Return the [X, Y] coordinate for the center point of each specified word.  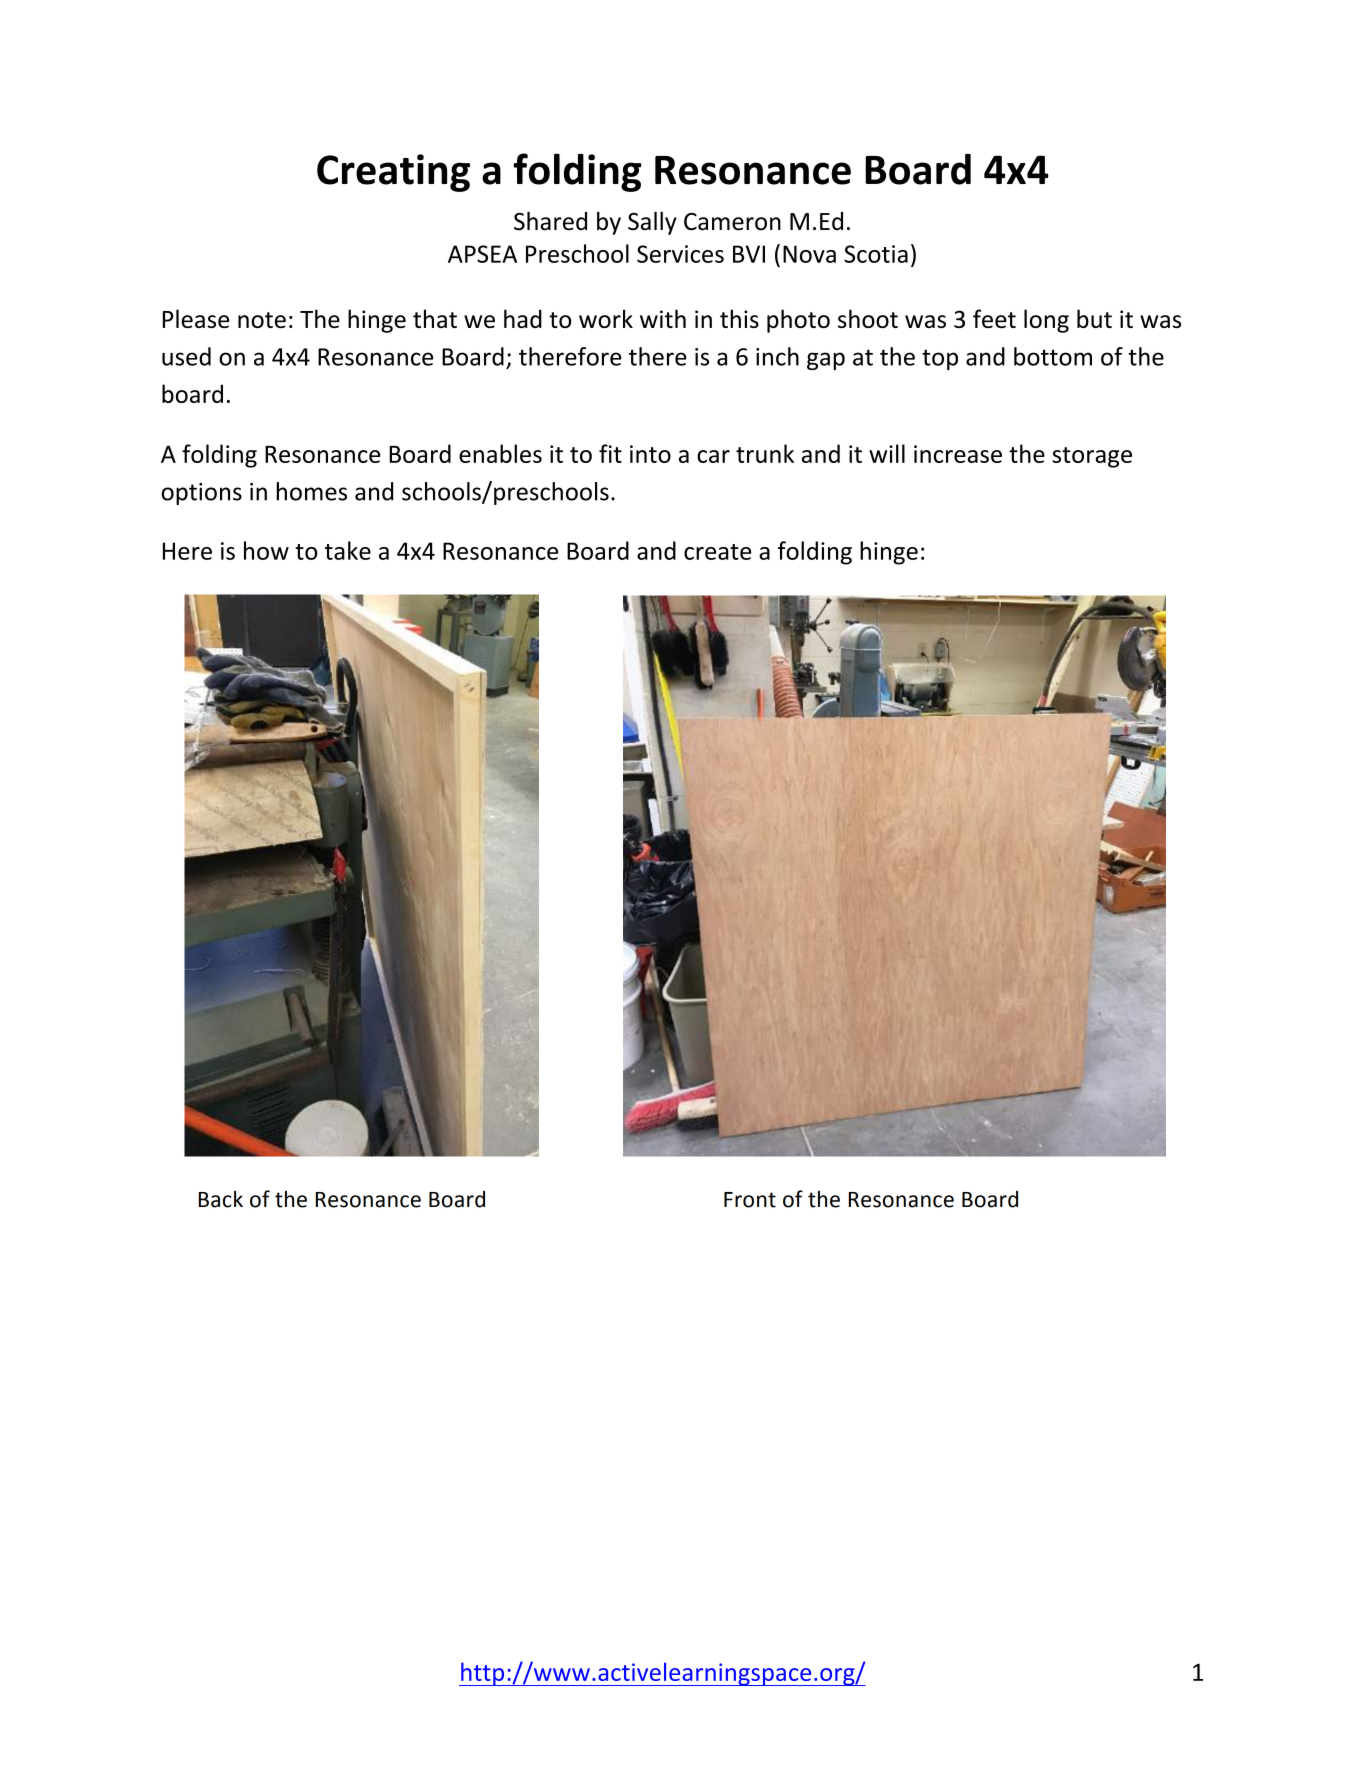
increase [958, 454]
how [266, 550]
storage [1092, 457]
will [887, 453]
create [717, 552]
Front [750, 1200]
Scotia [876, 254]
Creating [393, 173]
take [348, 550]
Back [221, 1199]
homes [312, 491]
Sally [652, 223]
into [650, 454]
